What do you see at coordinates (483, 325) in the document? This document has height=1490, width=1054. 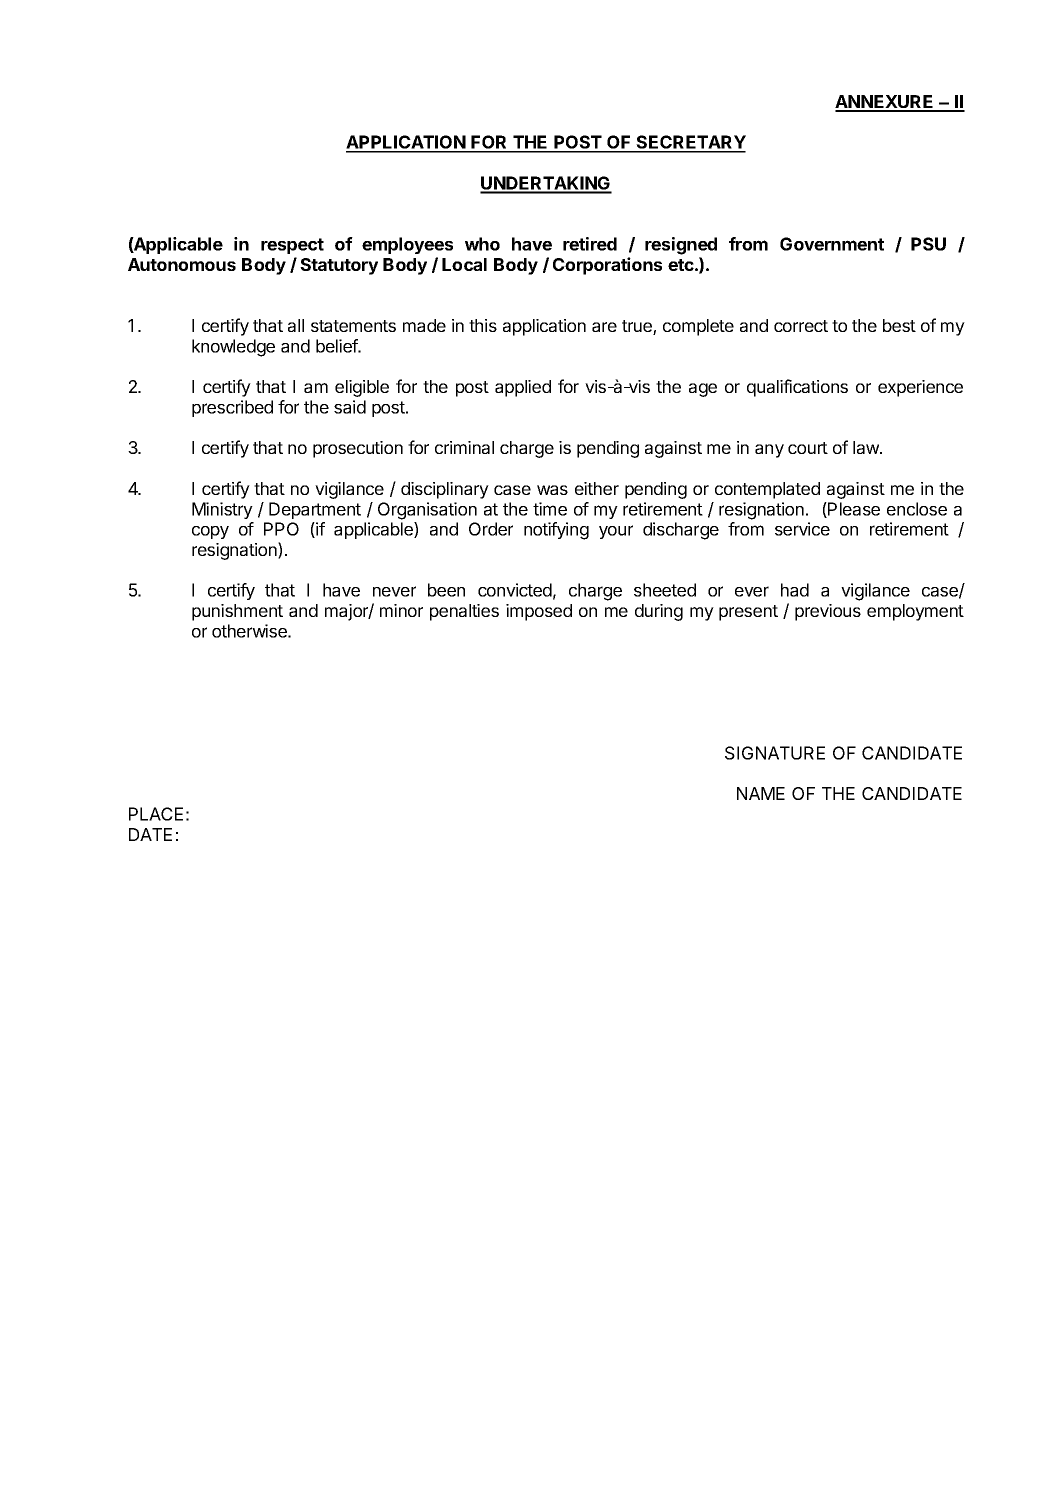 I see `this` at bounding box center [483, 325].
